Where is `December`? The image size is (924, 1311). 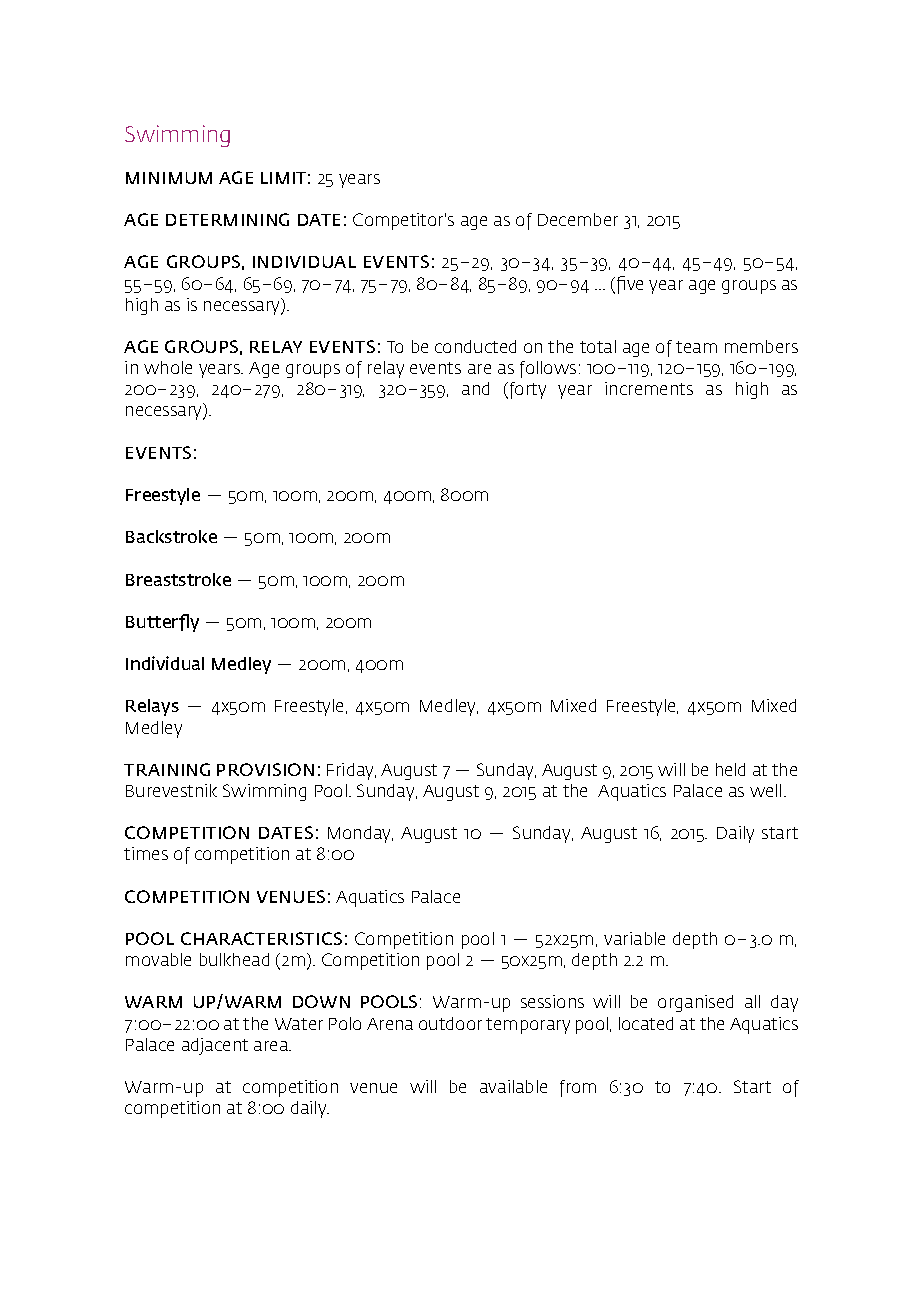
December is located at coordinates (578, 219).
